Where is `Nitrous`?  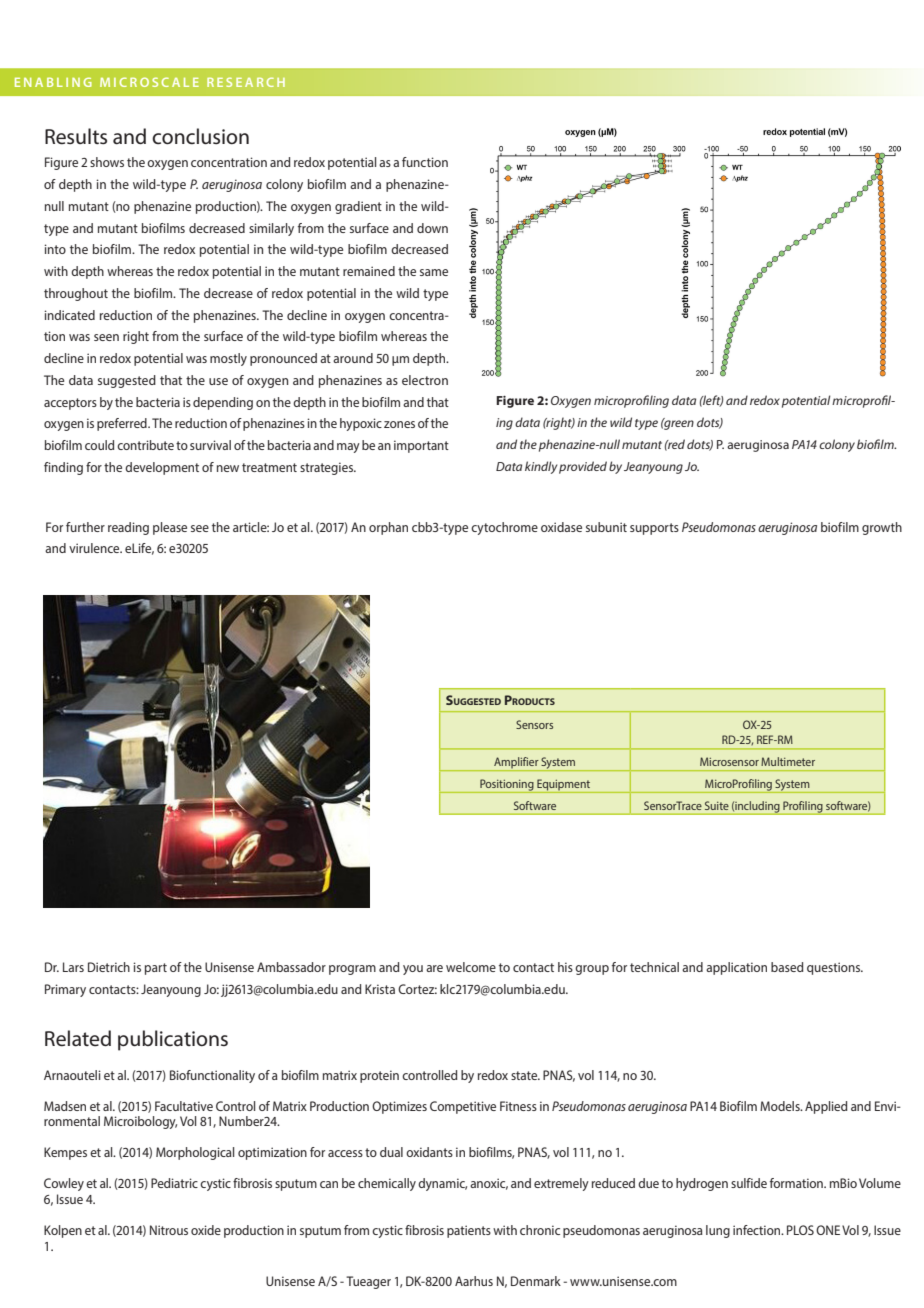 Nitrous is located at coordinates (169, 1230).
